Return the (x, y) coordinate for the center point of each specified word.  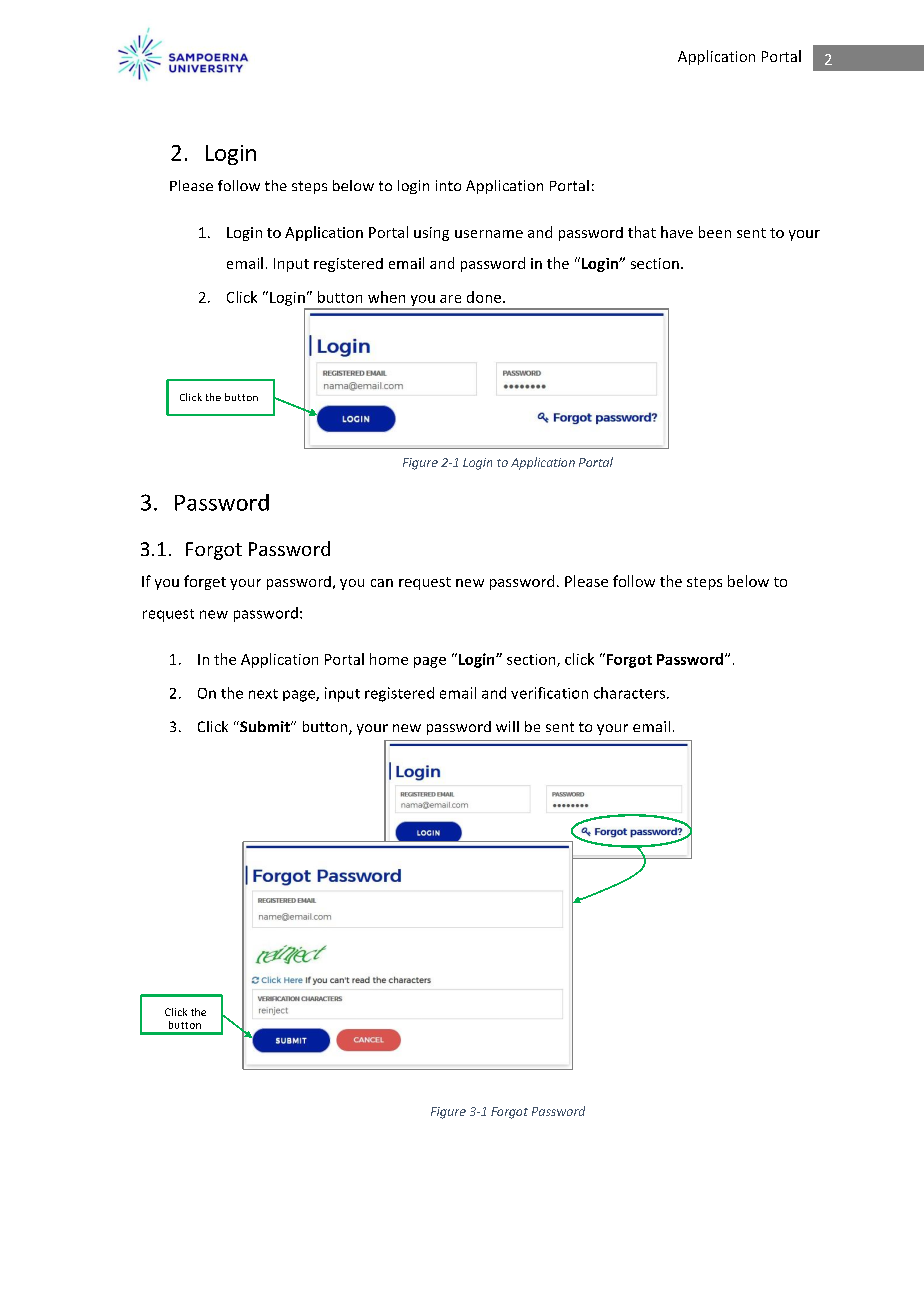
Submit (265, 726)
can (382, 583)
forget (205, 582)
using (431, 234)
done (484, 297)
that (642, 232)
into (448, 185)
